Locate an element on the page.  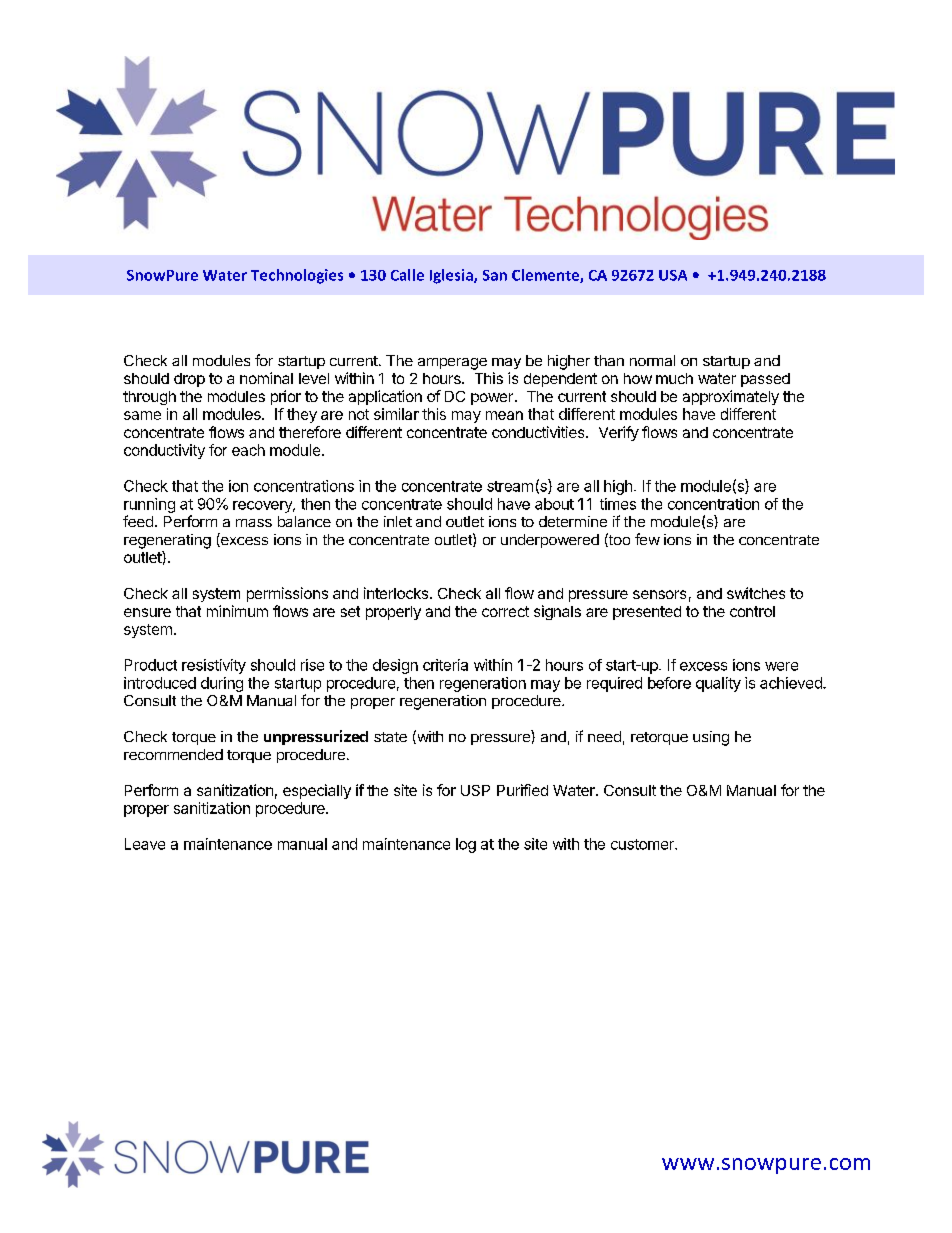
regenerating is located at coordinates (167, 541).
